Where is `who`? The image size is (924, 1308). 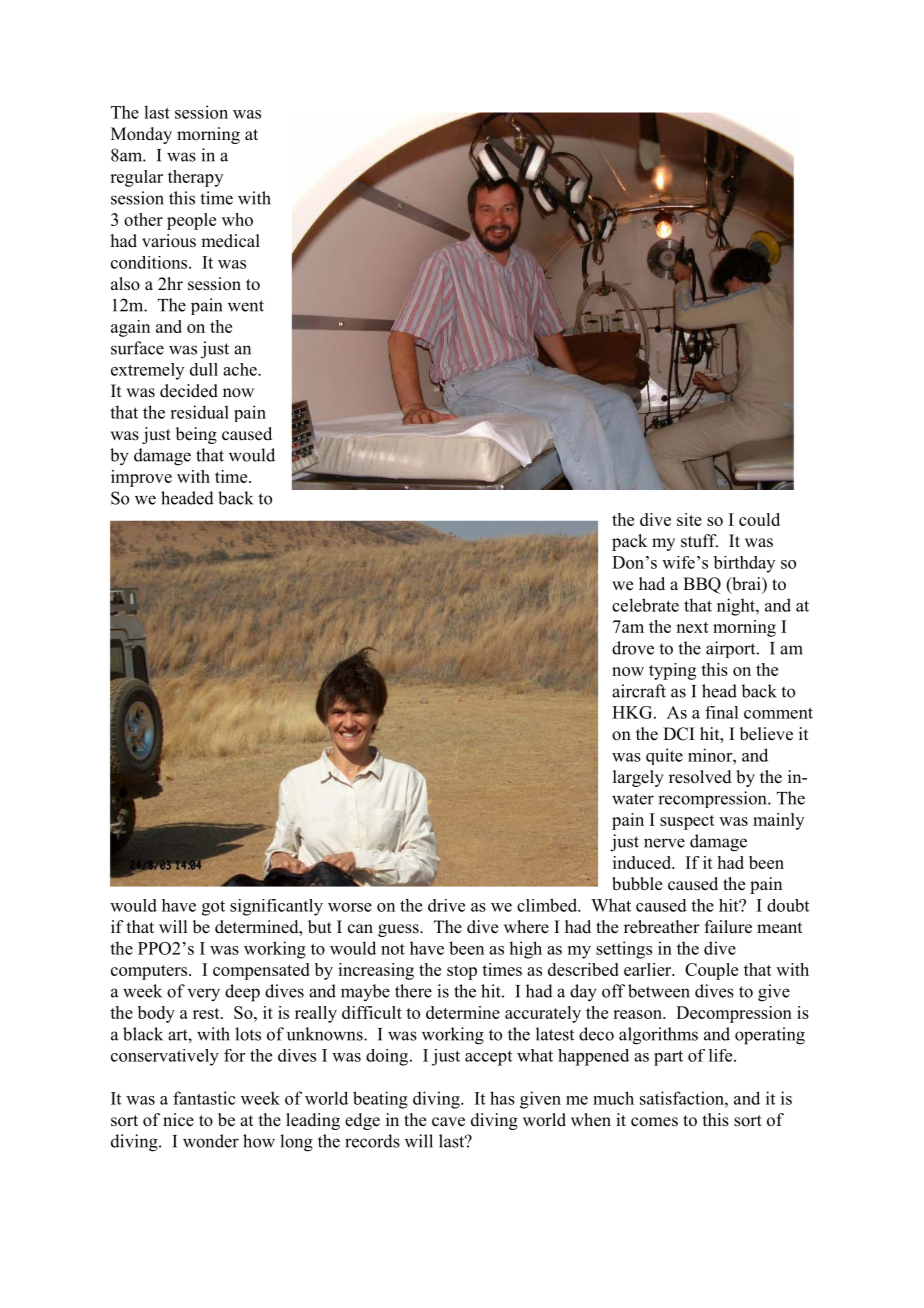
who is located at coordinates (237, 219).
